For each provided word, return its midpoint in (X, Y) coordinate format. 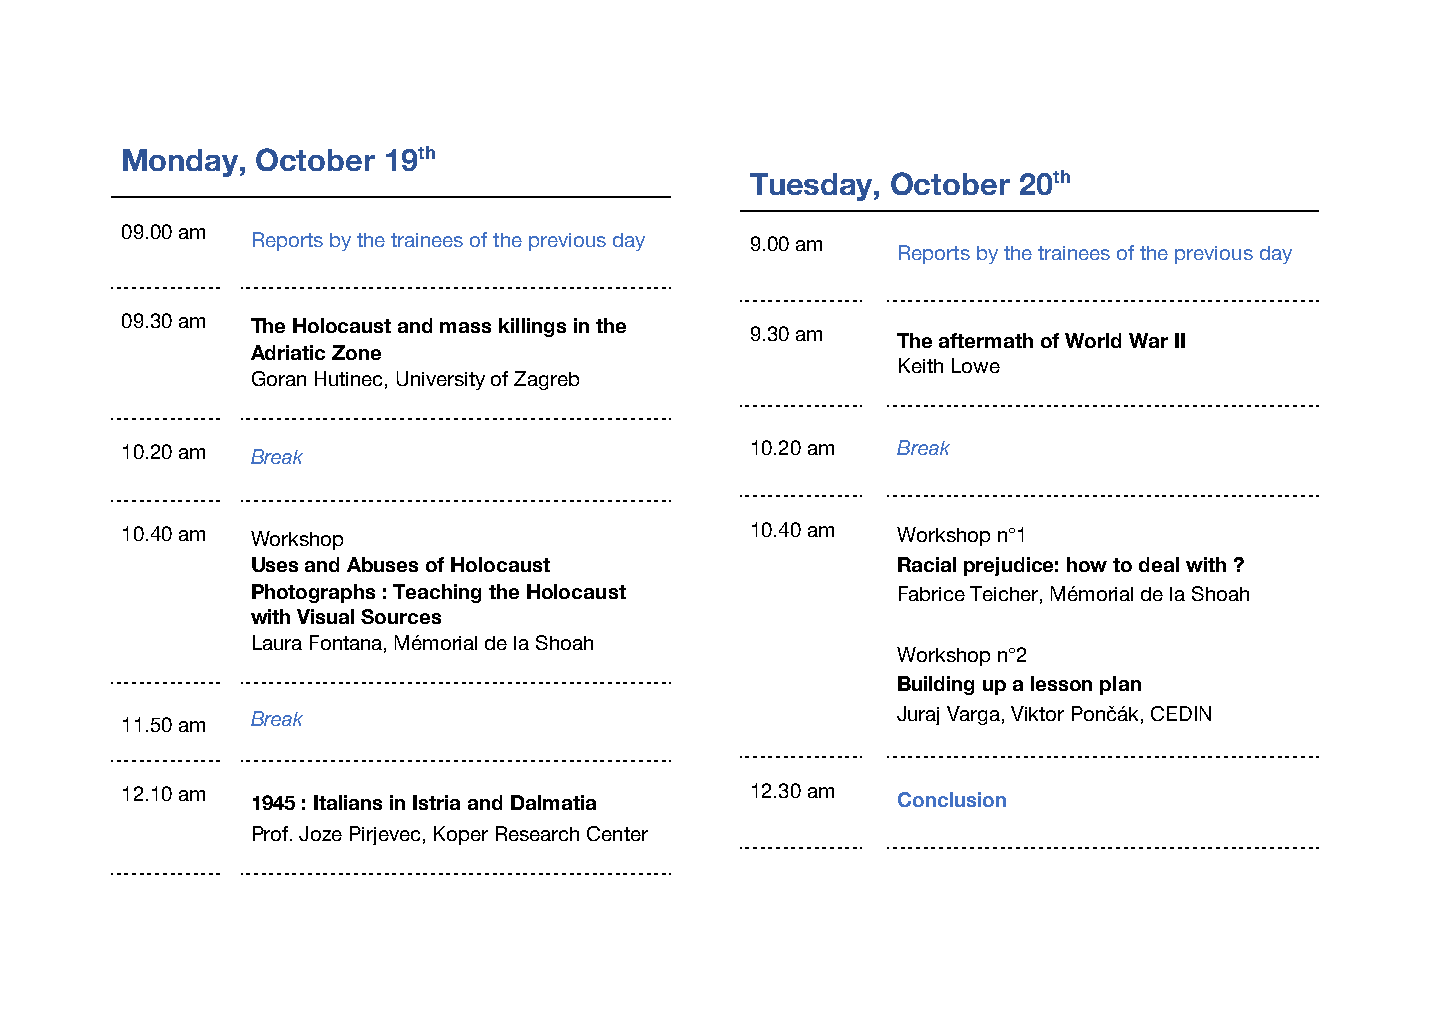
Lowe (976, 365)
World (1093, 340)
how (1087, 564)
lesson (1061, 683)
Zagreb (546, 380)
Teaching (437, 593)
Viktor (1037, 713)
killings (532, 327)
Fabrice (932, 593)
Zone (356, 352)
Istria (436, 802)
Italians (348, 802)
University (441, 380)
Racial (927, 564)
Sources (401, 616)
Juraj (918, 715)
